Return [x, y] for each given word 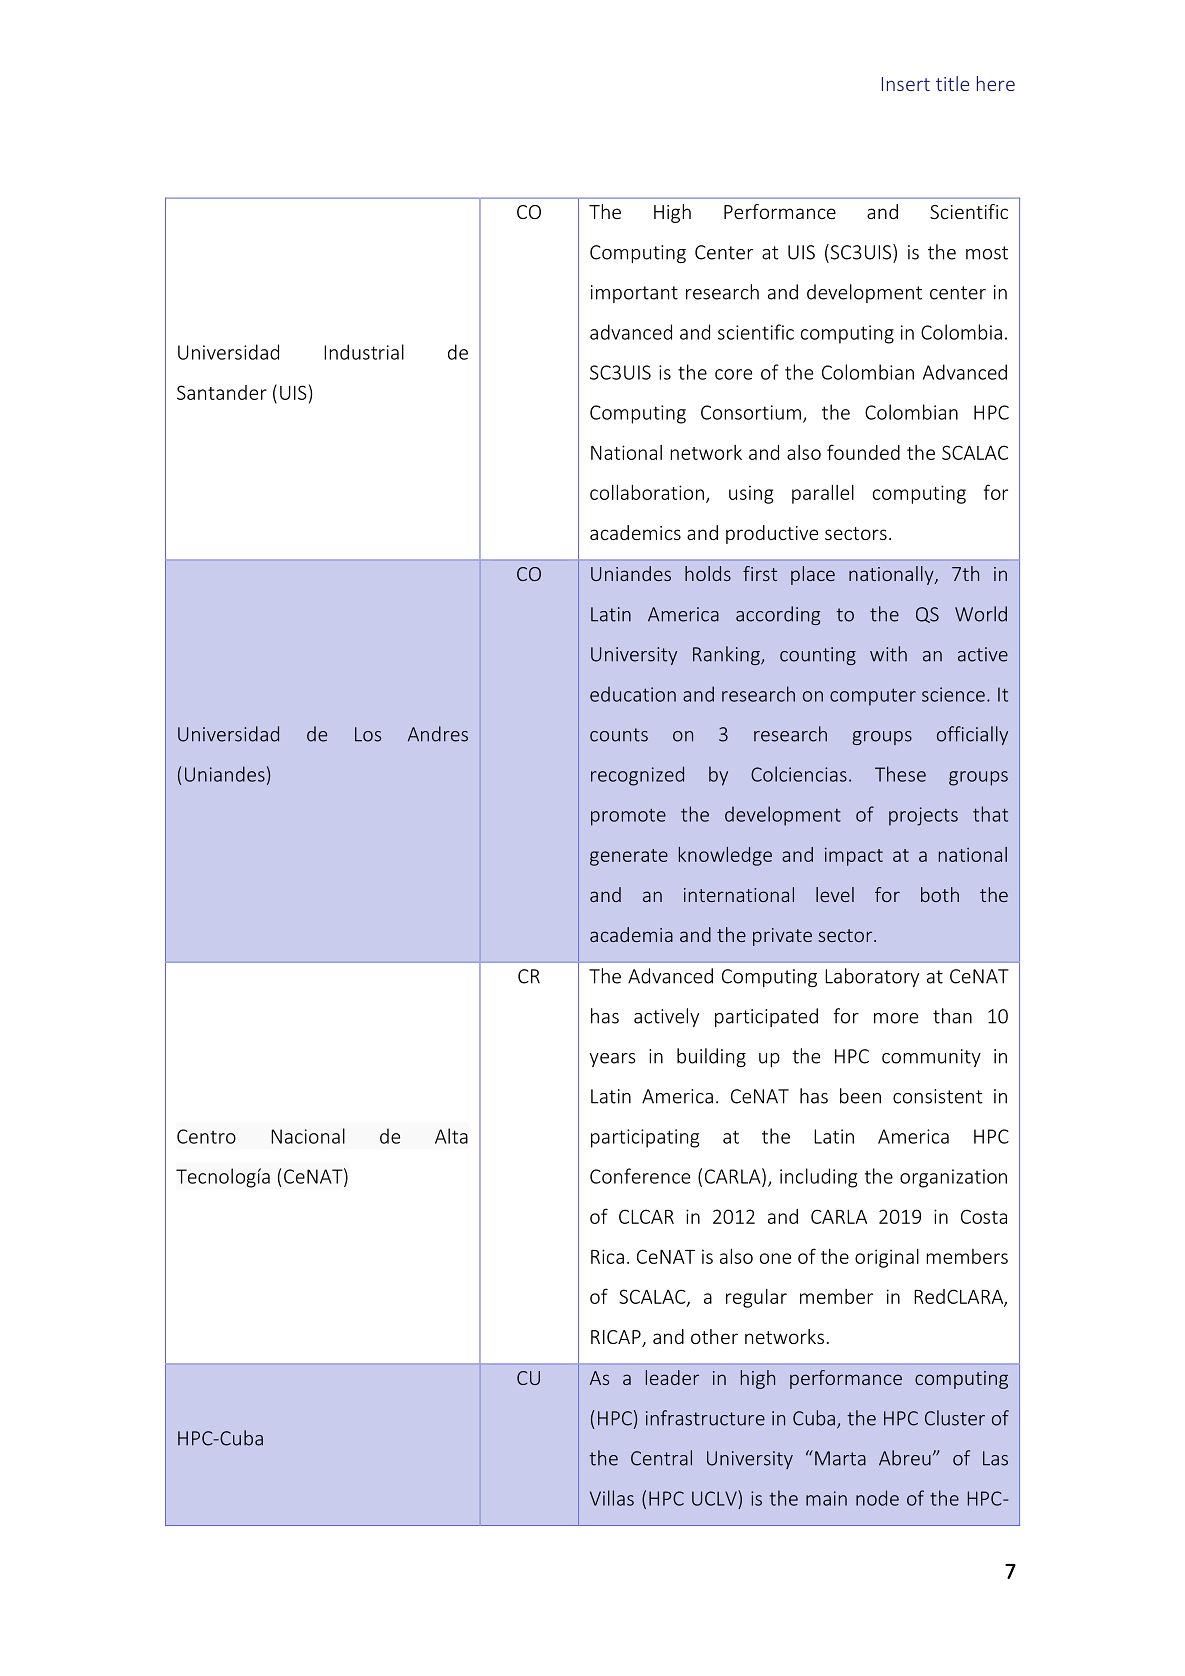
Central [661, 1458]
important [634, 294]
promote [628, 817]
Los [368, 734]
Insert [906, 84]
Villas [612, 1498]
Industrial [364, 352]
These [900, 774]
